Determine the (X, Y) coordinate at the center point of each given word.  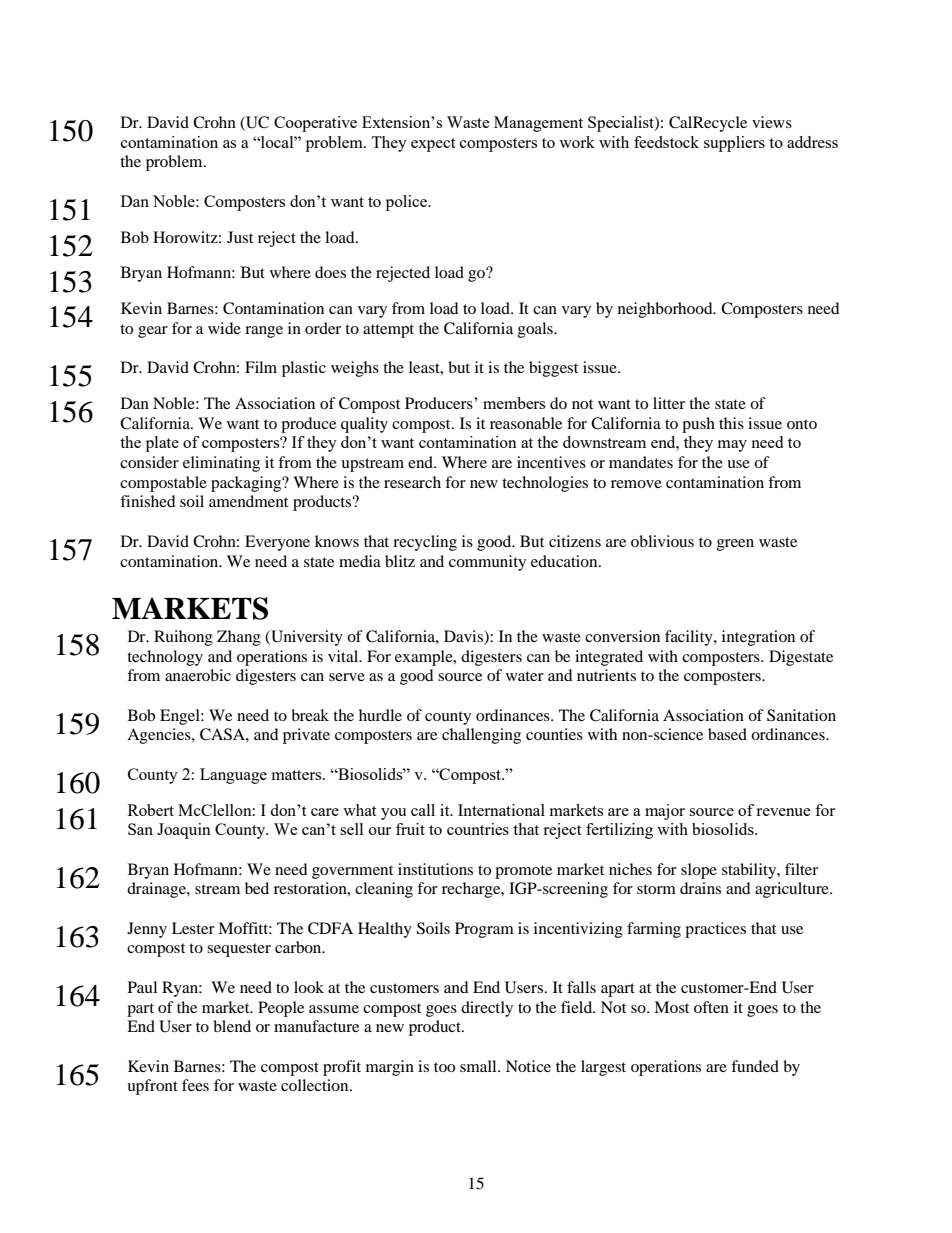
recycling (425, 543)
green (735, 545)
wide (224, 328)
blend (232, 1026)
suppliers (734, 144)
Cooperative (315, 124)
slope (699, 871)
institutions (435, 869)
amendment (248, 501)
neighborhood (666, 310)
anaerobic (198, 675)
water (525, 676)
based (727, 734)
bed (257, 888)
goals (536, 330)
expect (433, 145)
